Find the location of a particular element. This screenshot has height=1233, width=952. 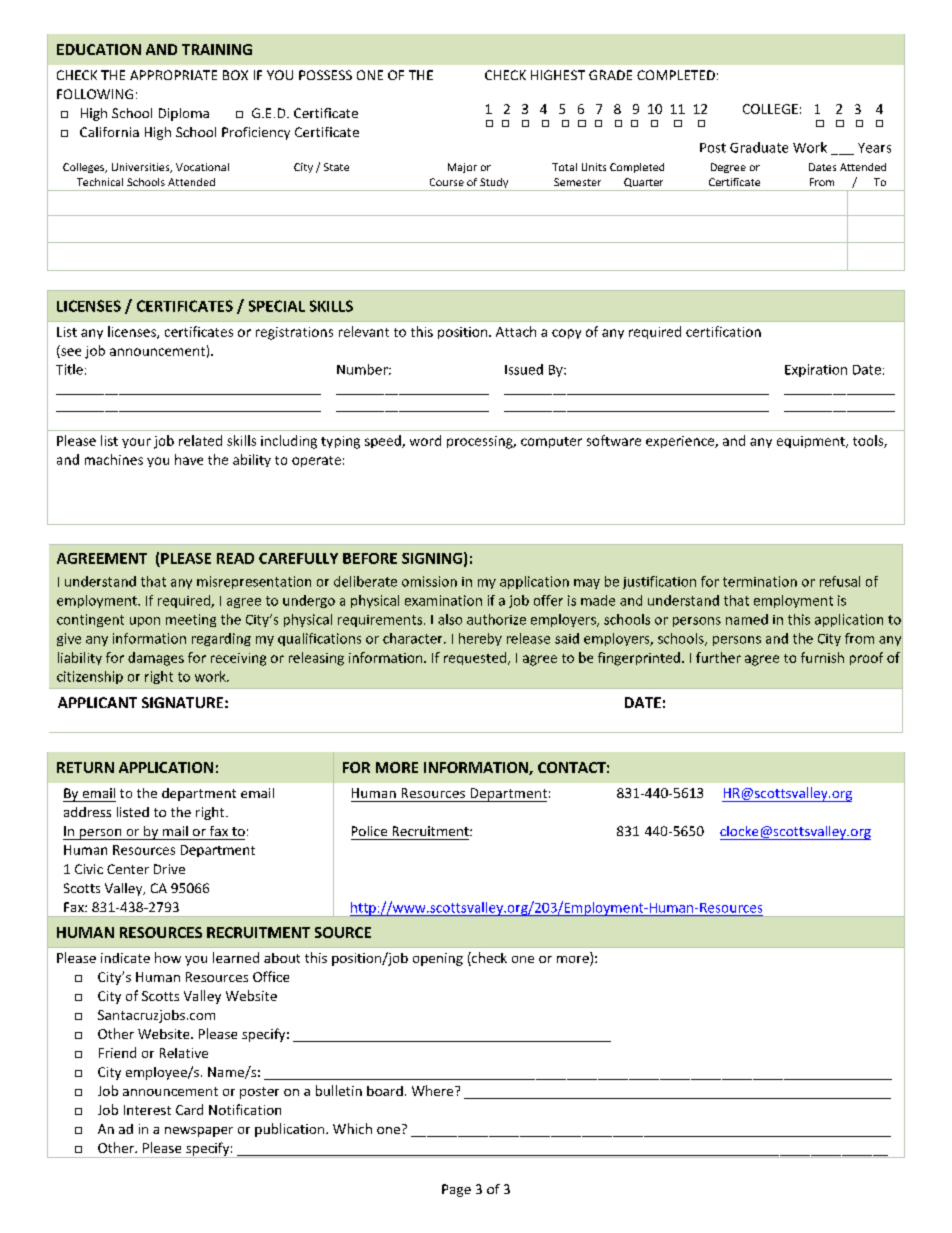

certification is located at coordinates (723, 331).
